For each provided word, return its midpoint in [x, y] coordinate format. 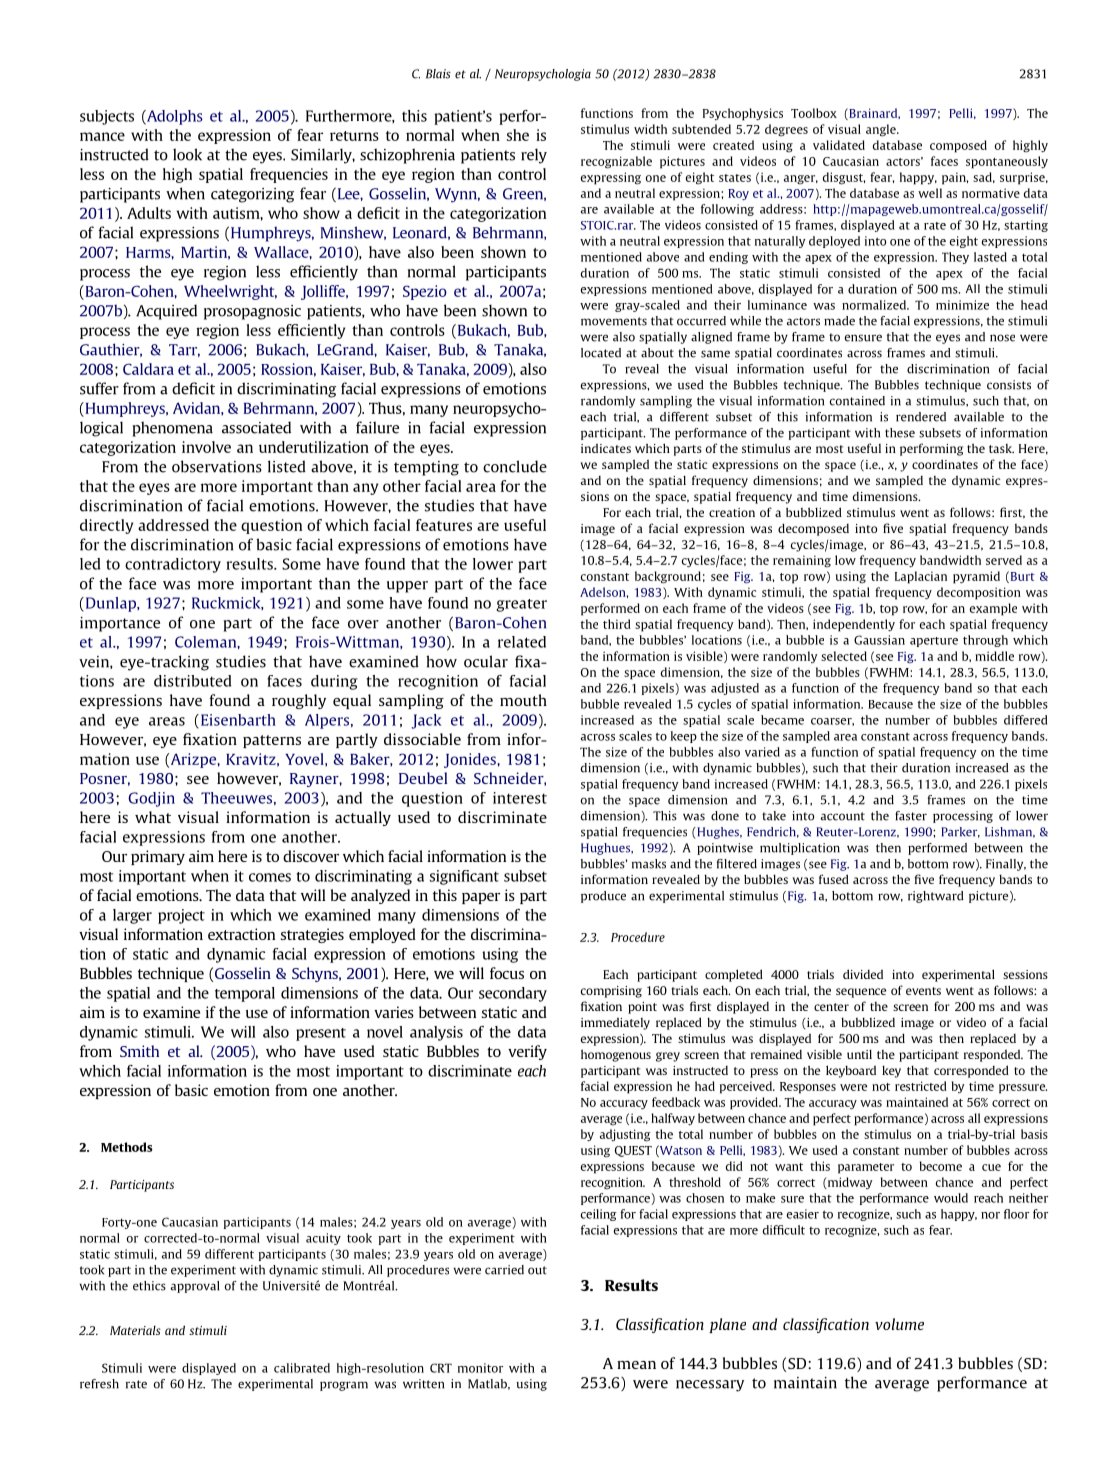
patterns [272, 741]
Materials [135, 1330]
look [187, 154]
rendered [921, 417]
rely [534, 156]
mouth [523, 700]
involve [206, 447]
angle [882, 130]
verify [527, 1052]
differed [1025, 720]
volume [899, 1324]
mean [636, 1365]
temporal [245, 994]
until [859, 1054]
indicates [606, 448]
